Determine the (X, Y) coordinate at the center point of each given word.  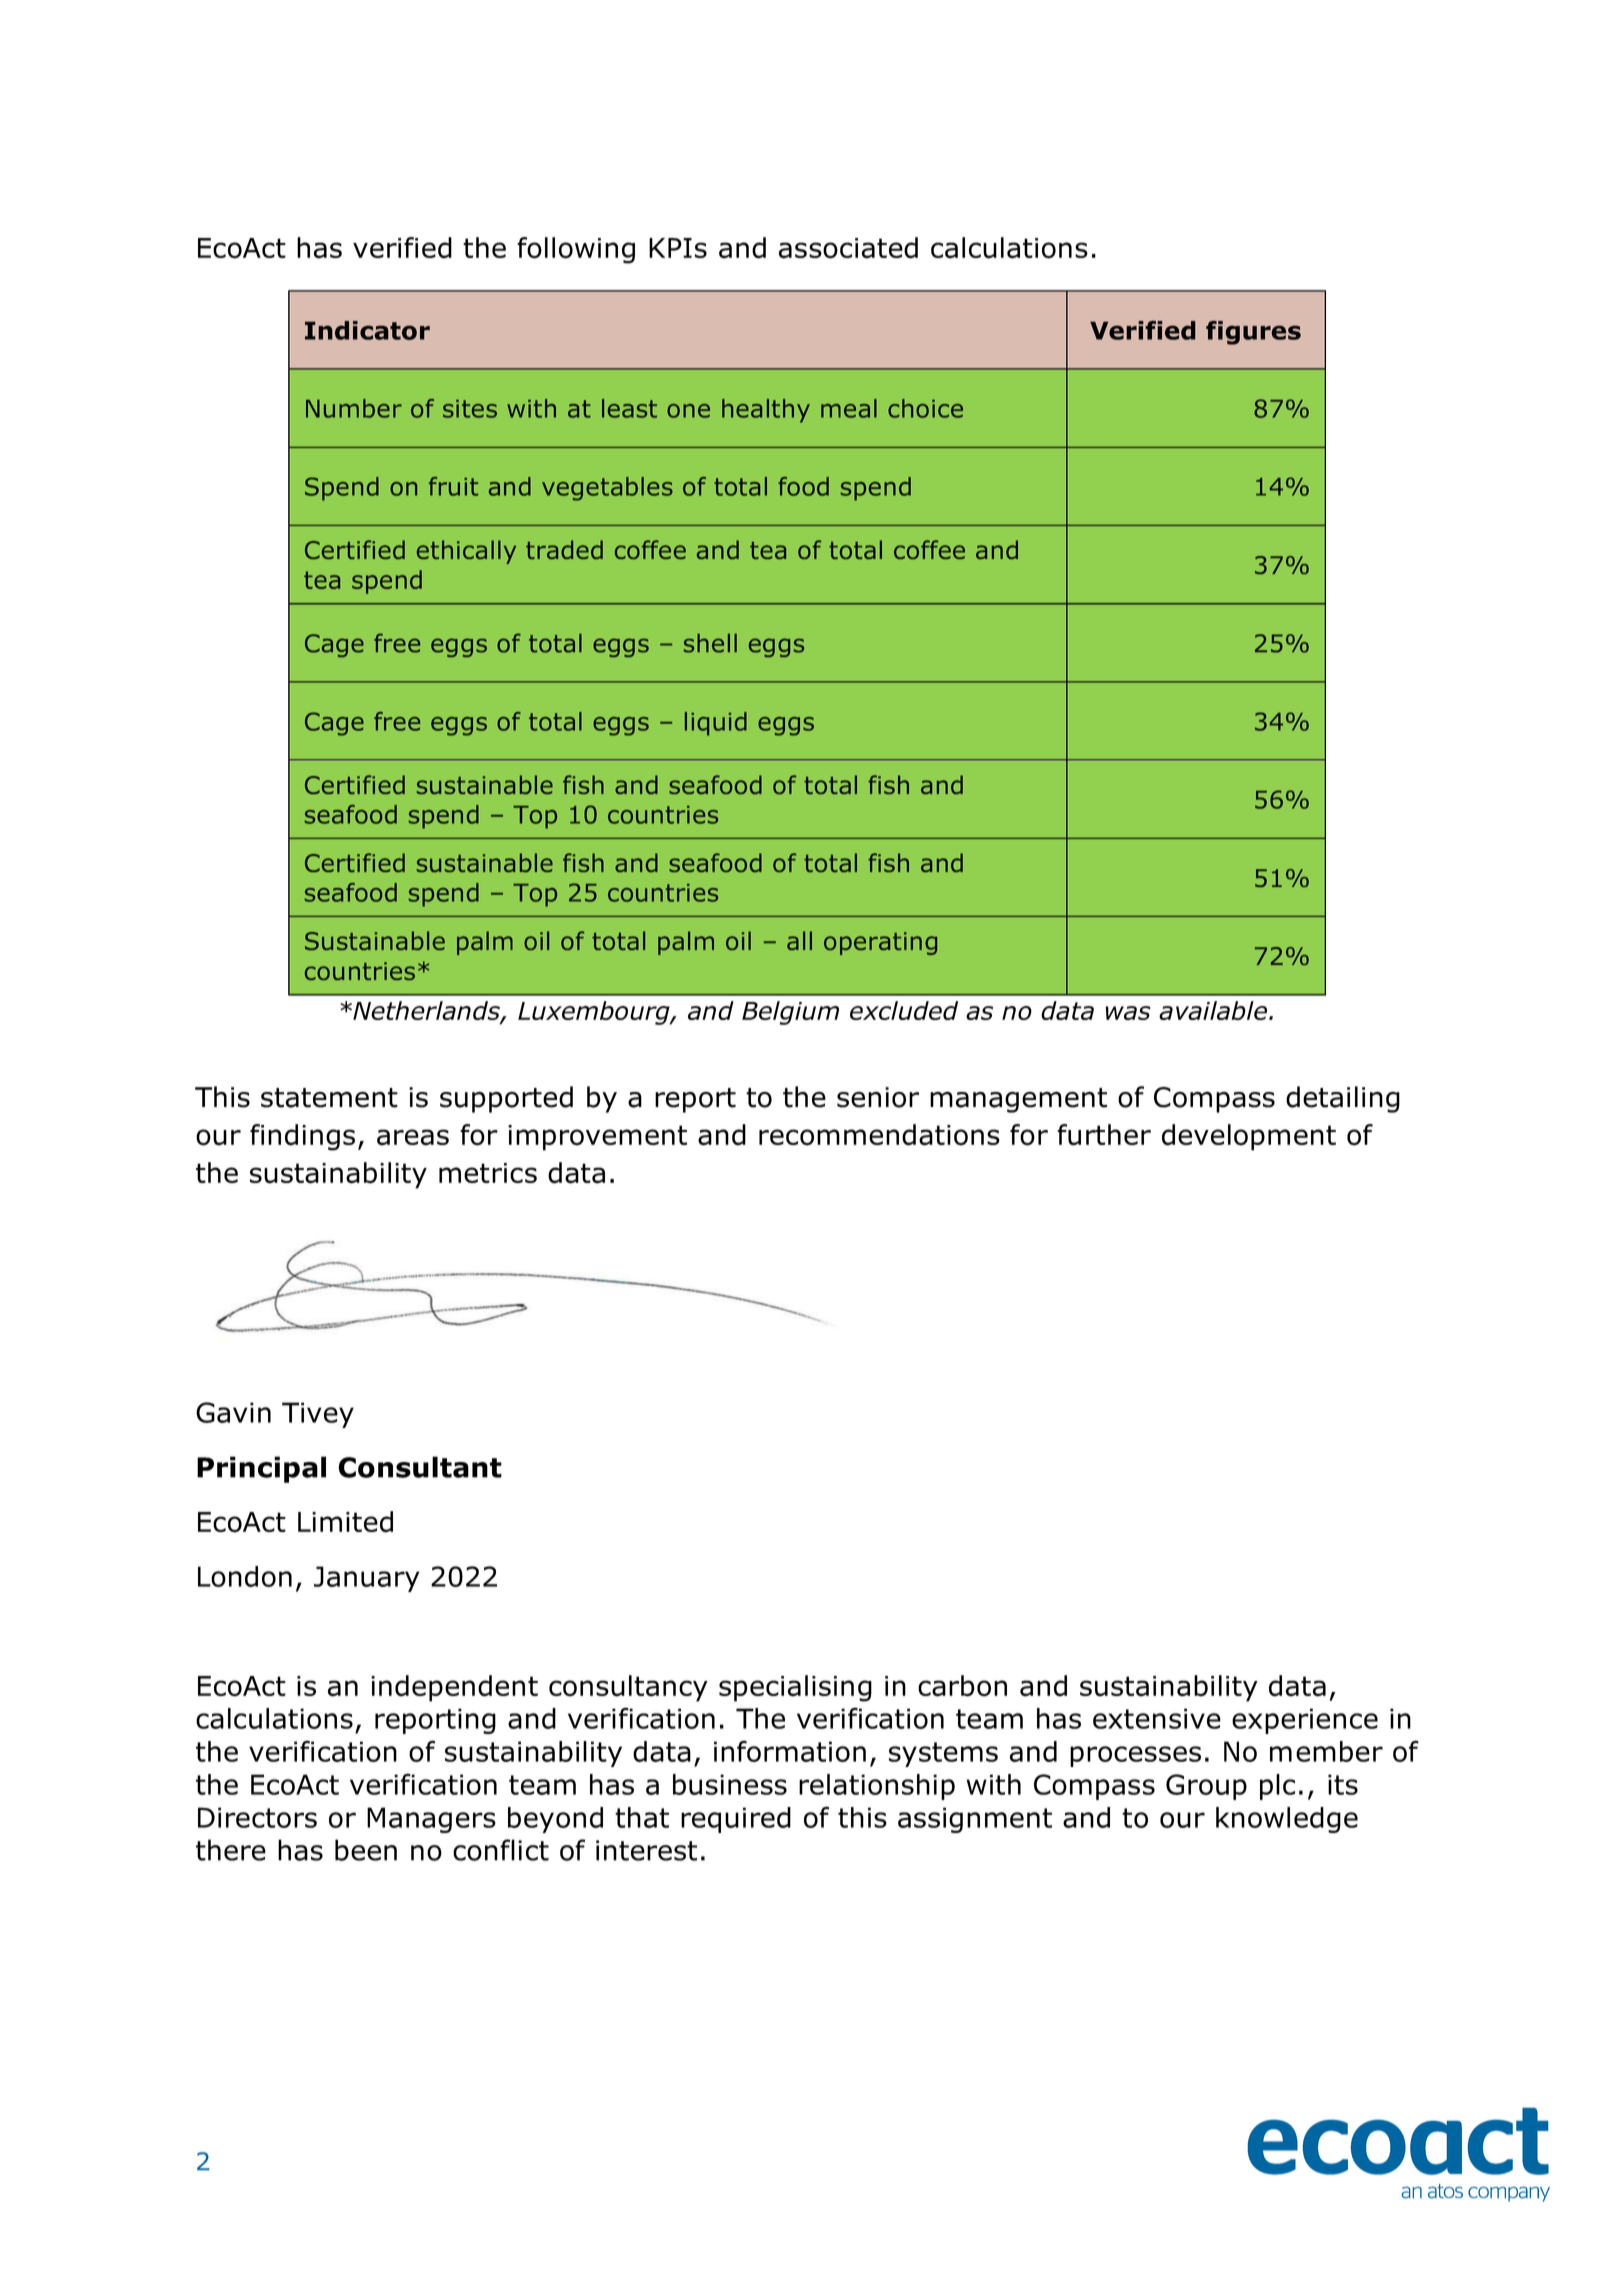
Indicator (367, 330)
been (366, 1850)
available (1214, 1010)
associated (848, 248)
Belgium (790, 1013)
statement (329, 1098)
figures (1253, 332)
